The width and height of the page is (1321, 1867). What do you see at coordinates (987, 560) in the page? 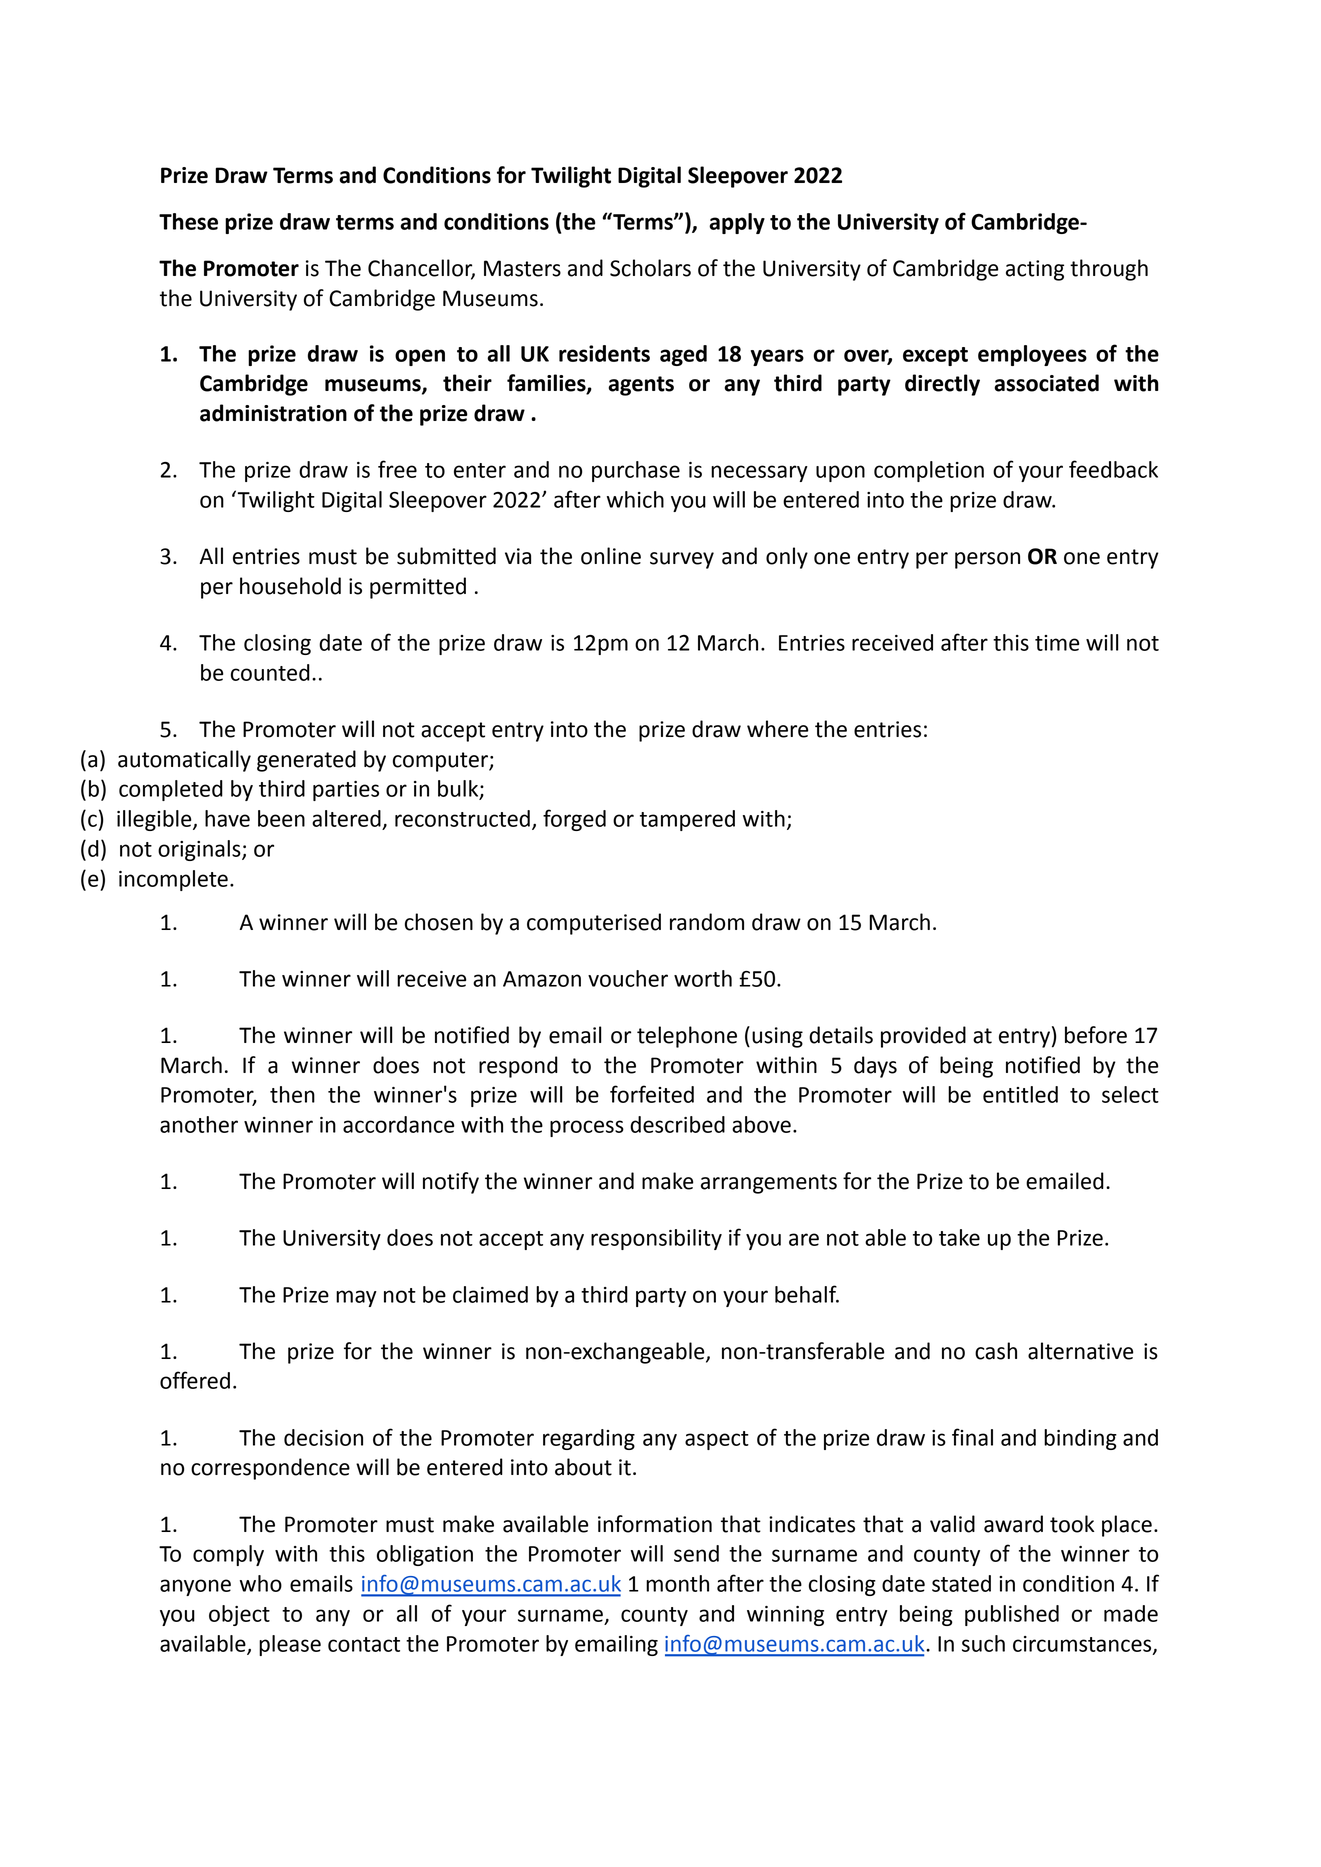
I see `person` at bounding box center [987, 560].
